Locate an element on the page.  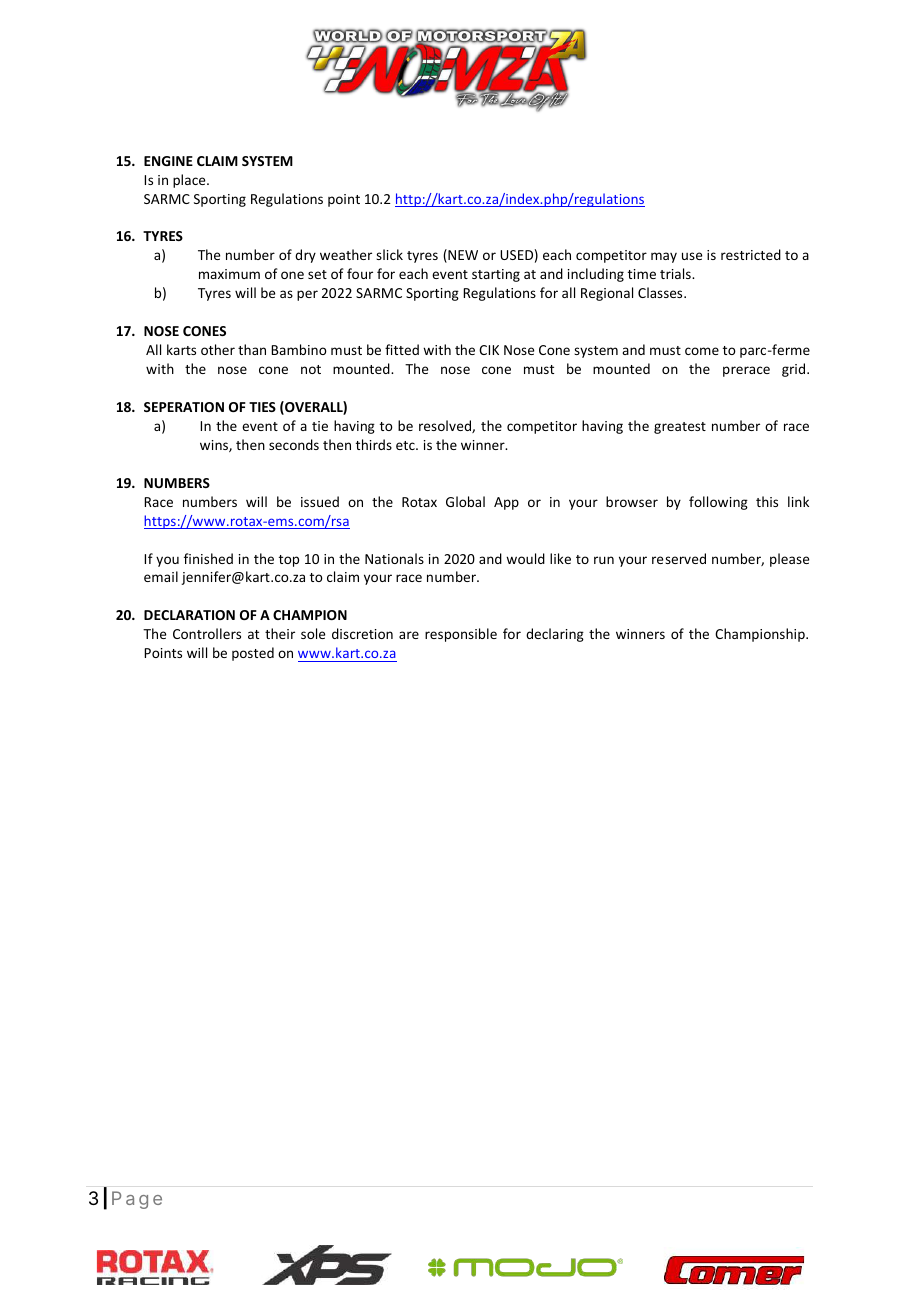
Controllers is located at coordinates (207, 633).
